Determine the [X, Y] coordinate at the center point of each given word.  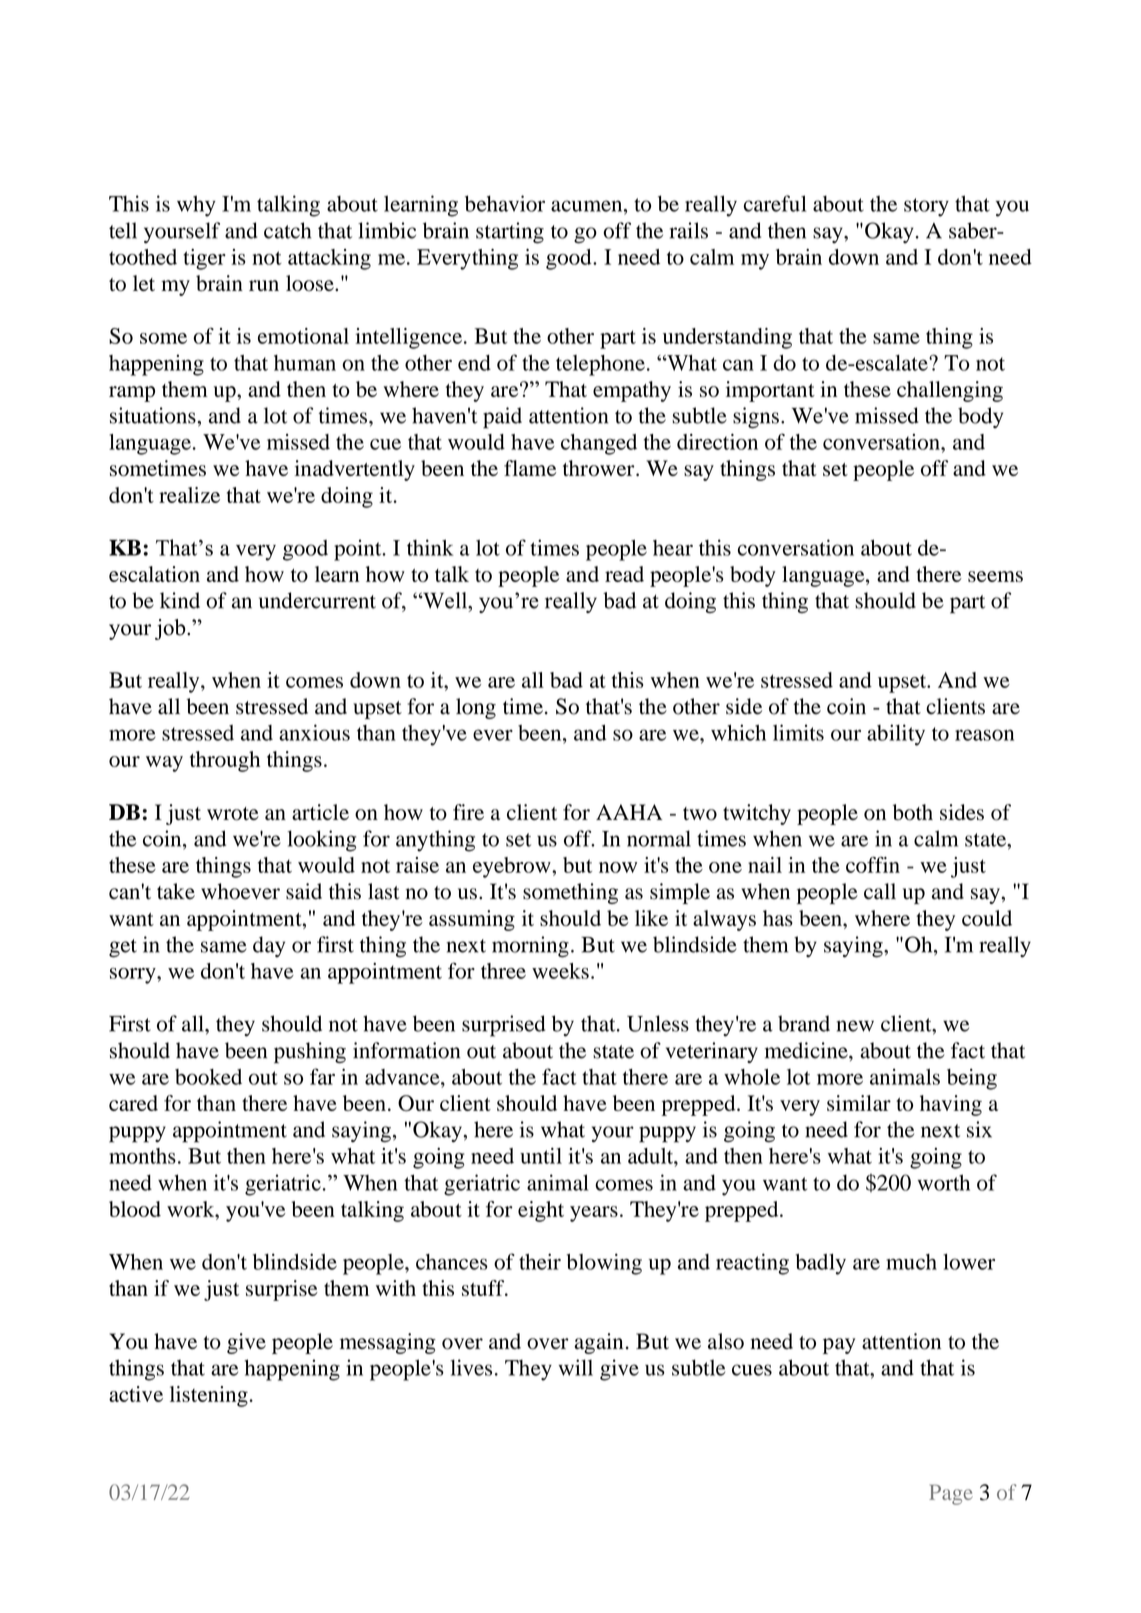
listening [209, 1396]
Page [951, 1494]
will [576, 1367]
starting [510, 233]
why [196, 206]
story [926, 207]
